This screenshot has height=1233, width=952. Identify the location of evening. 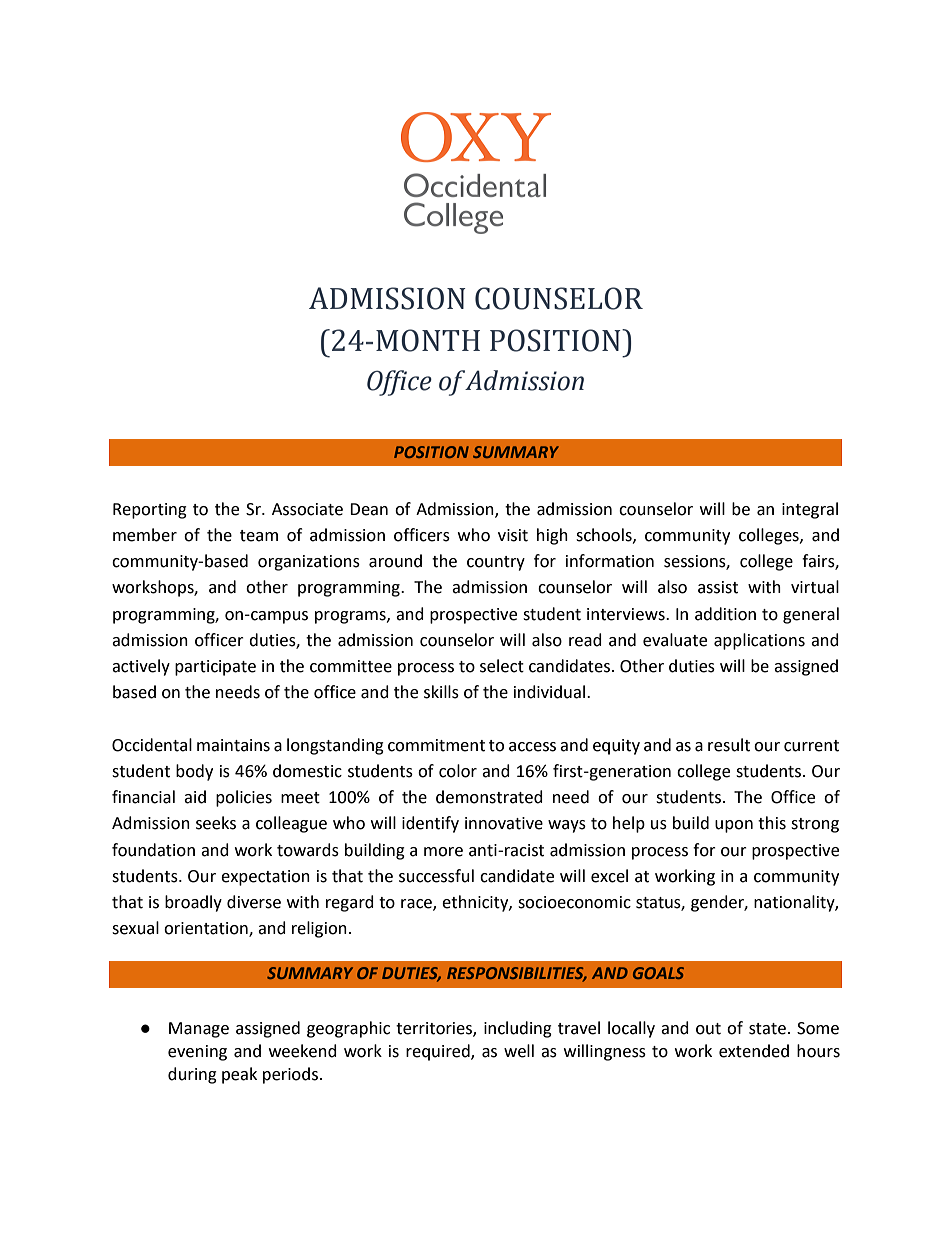
(197, 1053).
